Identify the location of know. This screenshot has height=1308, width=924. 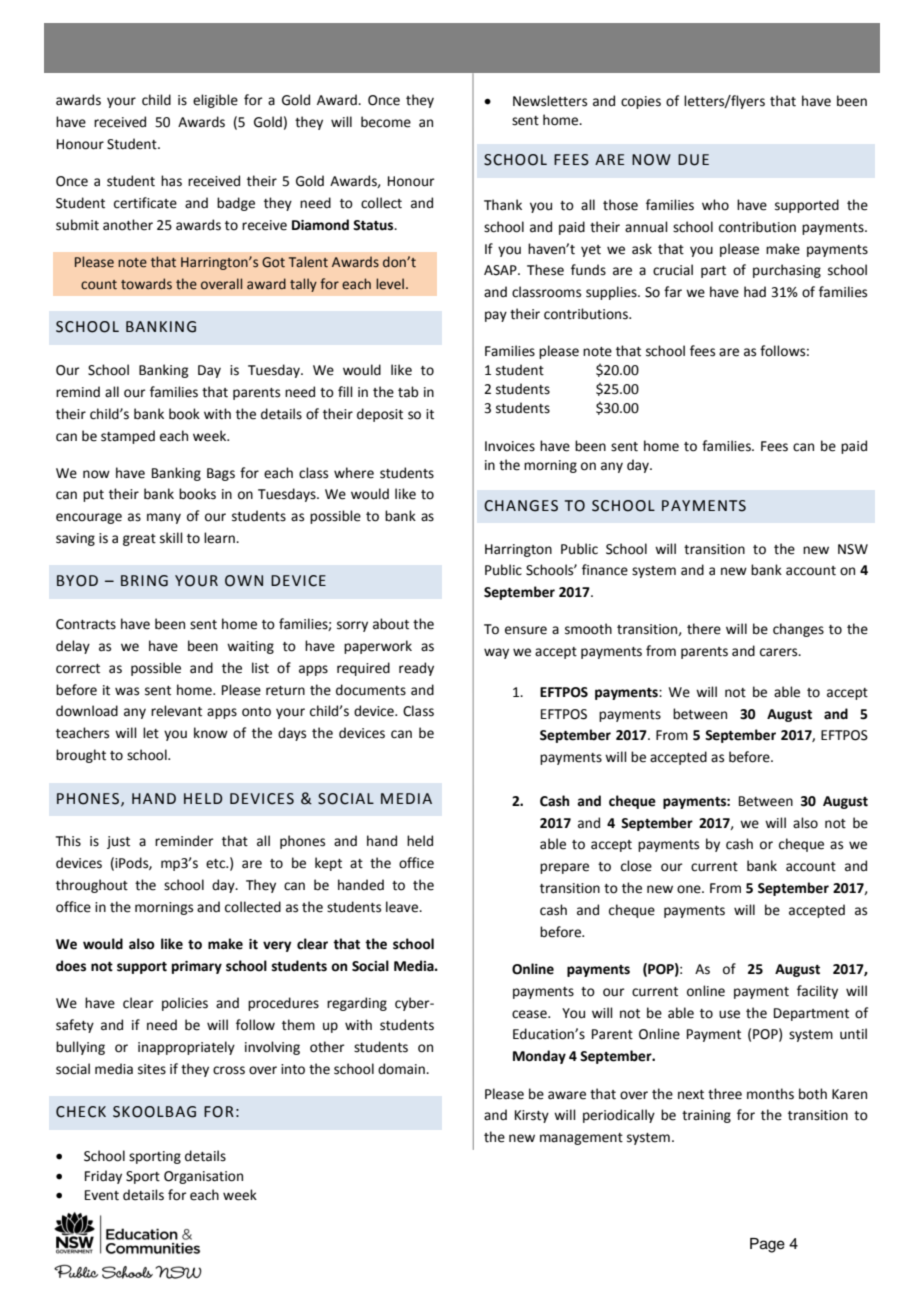
(211, 733).
